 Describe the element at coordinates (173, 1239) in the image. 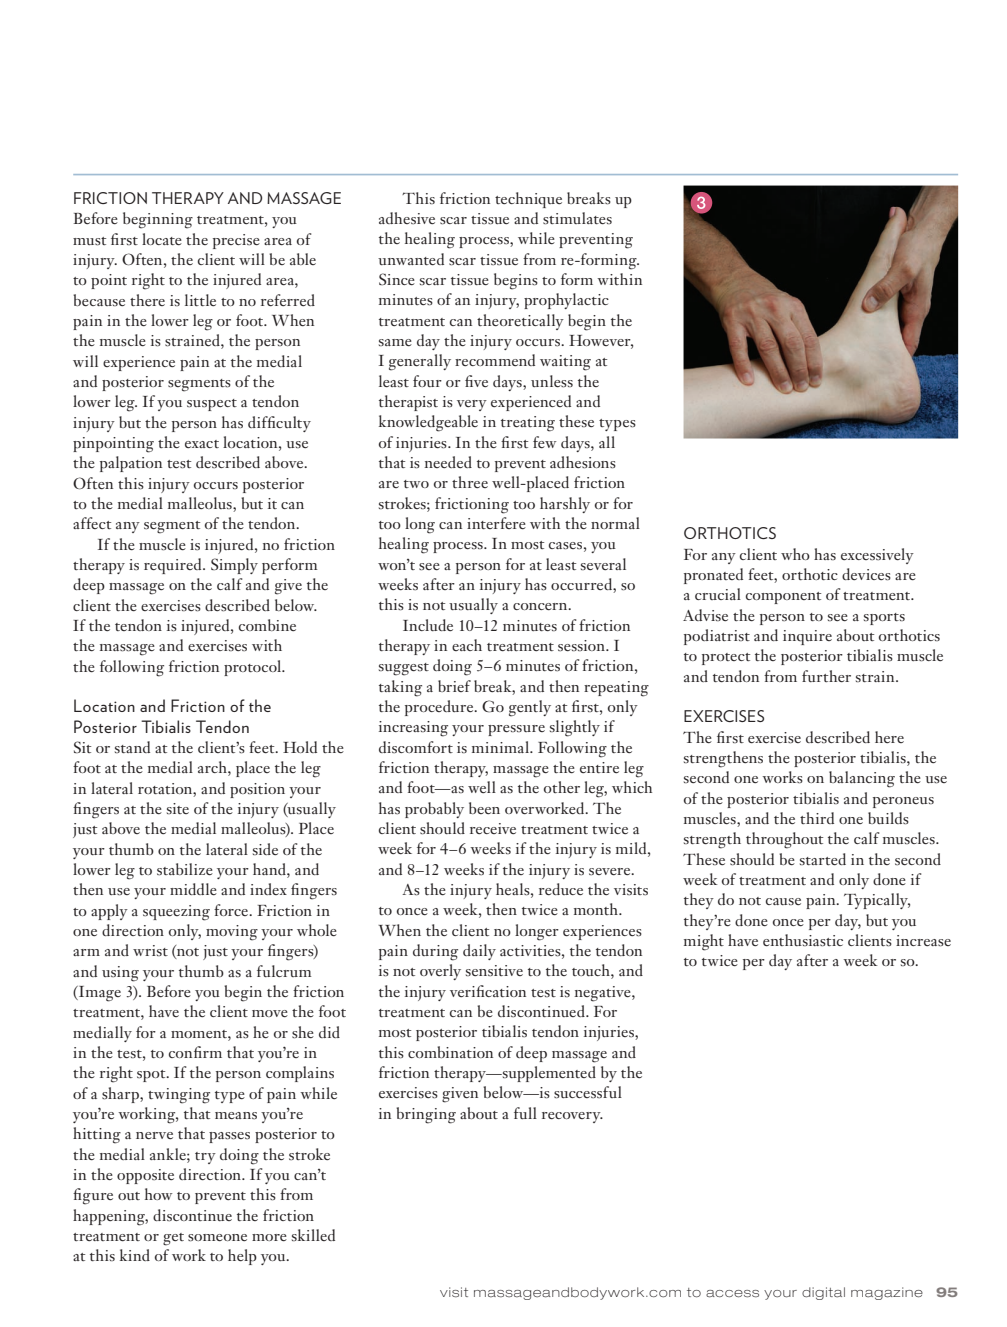

I see `get` at that location.
